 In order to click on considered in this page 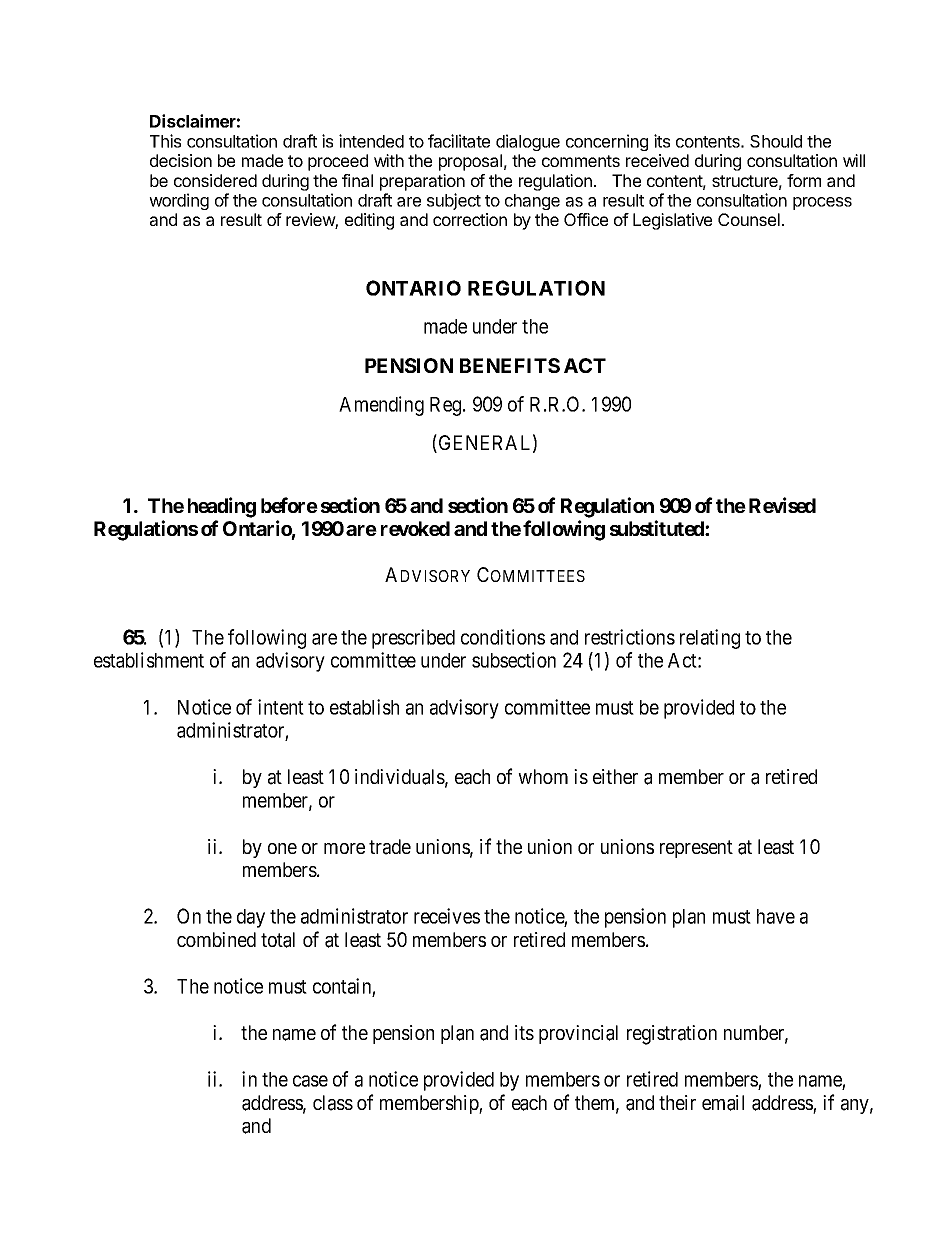, I will do `click(215, 180)`.
